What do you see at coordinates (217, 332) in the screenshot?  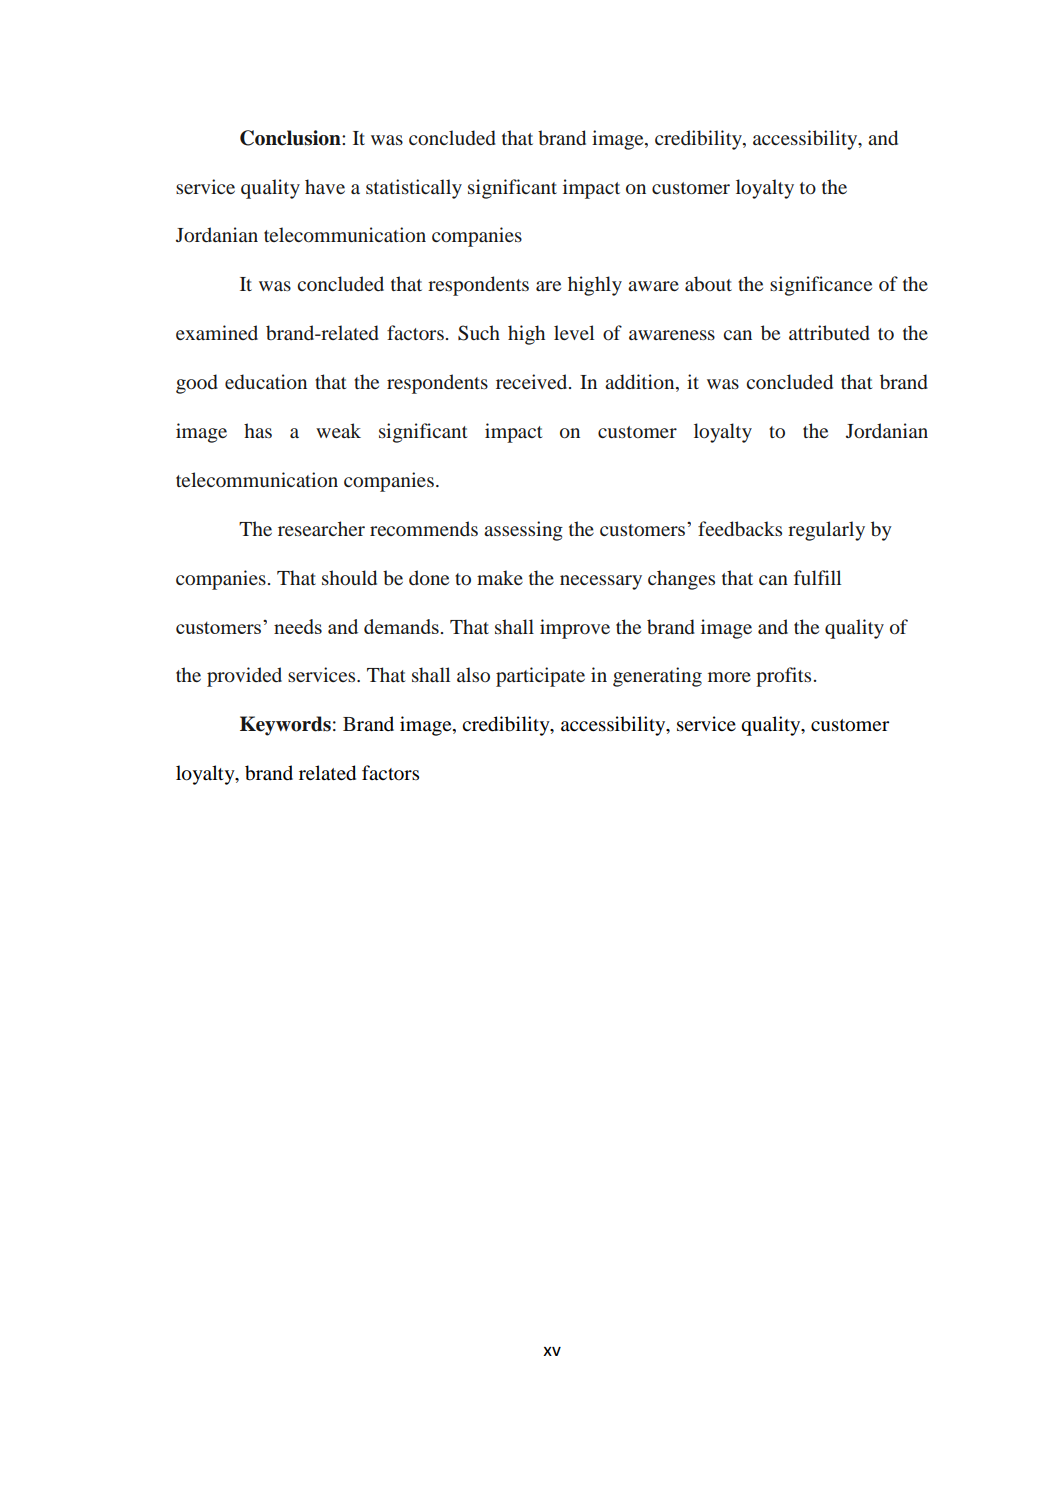 I see `examined` at bounding box center [217, 332].
